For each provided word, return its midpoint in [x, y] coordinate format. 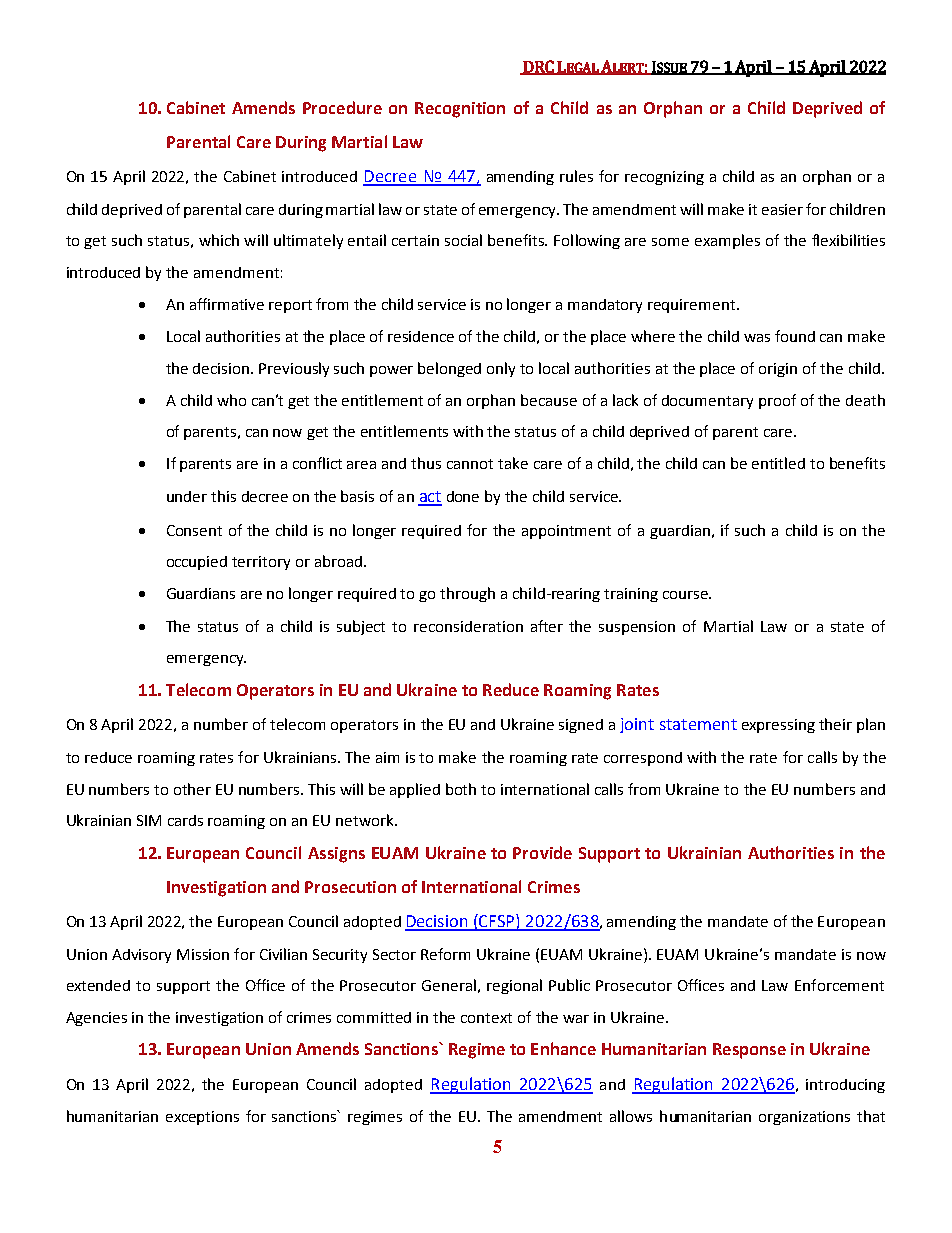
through [467, 594]
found [795, 336]
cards [185, 820]
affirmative [227, 304]
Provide [542, 852]
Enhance [563, 1048]
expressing [778, 726]
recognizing [664, 178]
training [631, 595]
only [501, 369]
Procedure [342, 107]
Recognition [460, 110]
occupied [197, 563]
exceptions [202, 1118]
